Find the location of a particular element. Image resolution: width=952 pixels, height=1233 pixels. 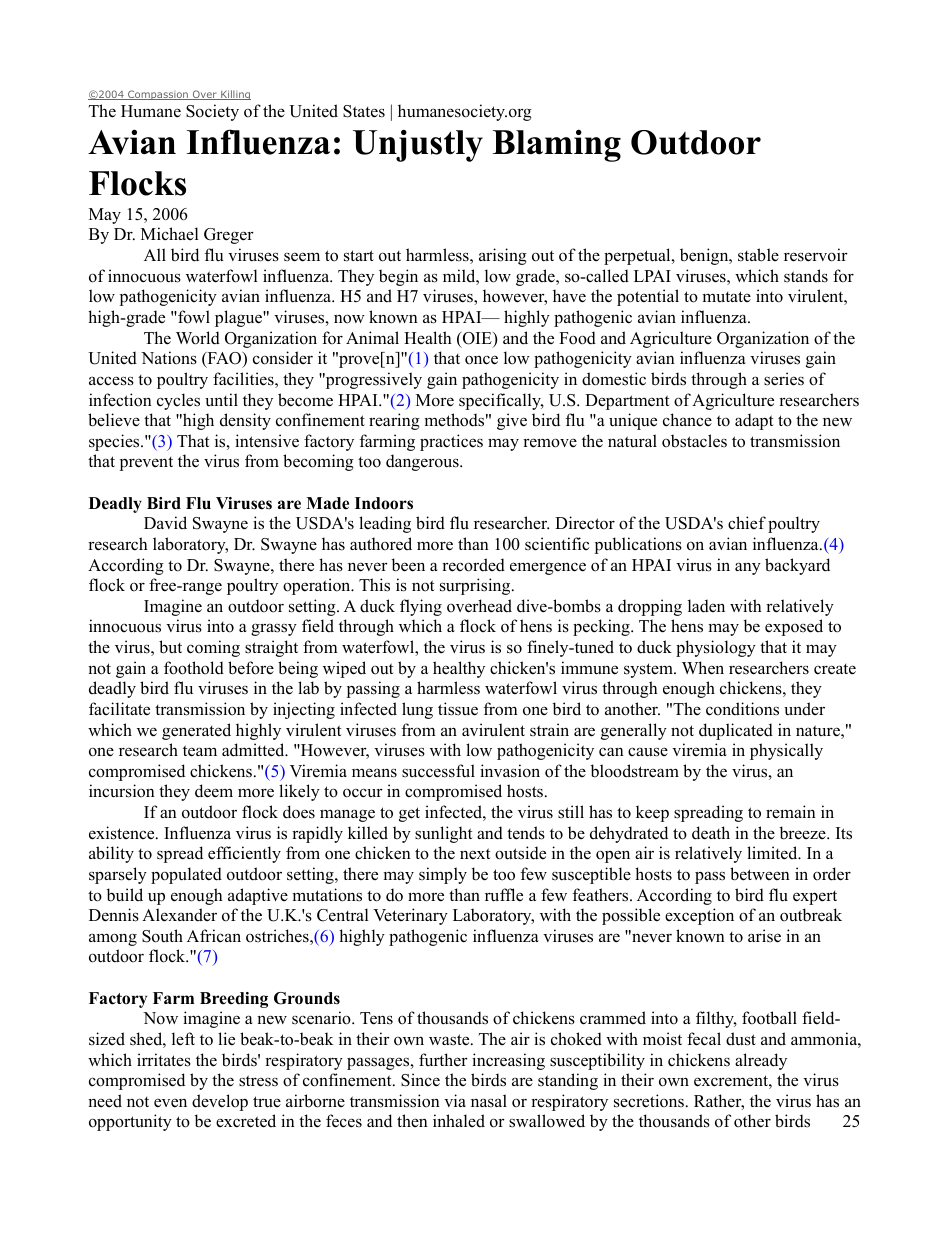

surprising is located at coordinates (476, 586).
